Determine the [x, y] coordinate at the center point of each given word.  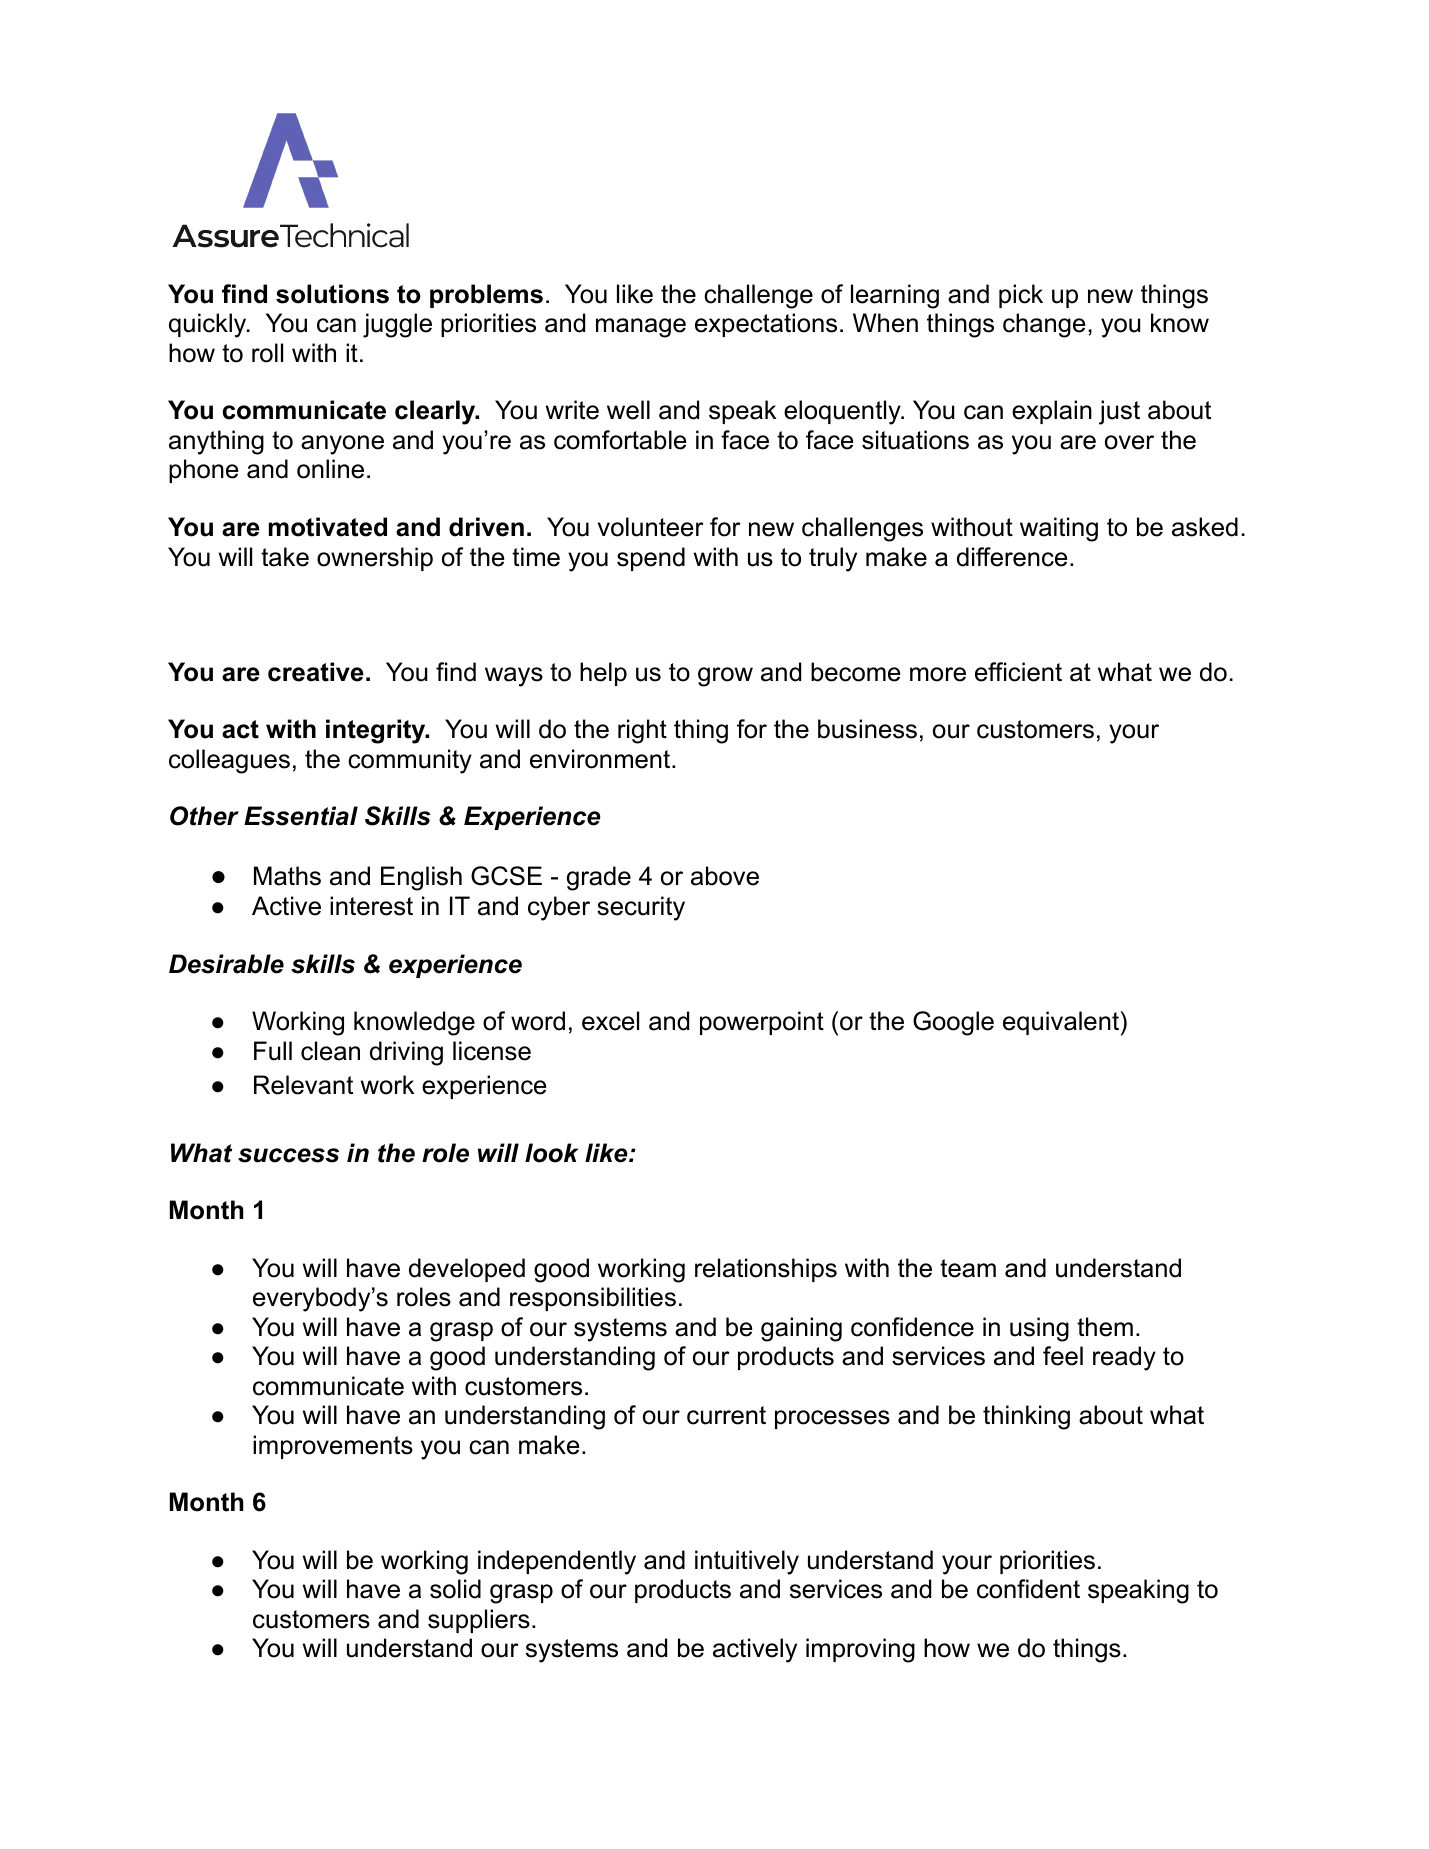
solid [455, 1589]
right [642, 731]
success [288, 1155]
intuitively [747, 1562]
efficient [1018, 672]
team [968, 1268]
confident [1028, 1589]
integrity [377, 731]
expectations [766, 325]
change [1044, 325]
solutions [332, 294]
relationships [766, 1270]
